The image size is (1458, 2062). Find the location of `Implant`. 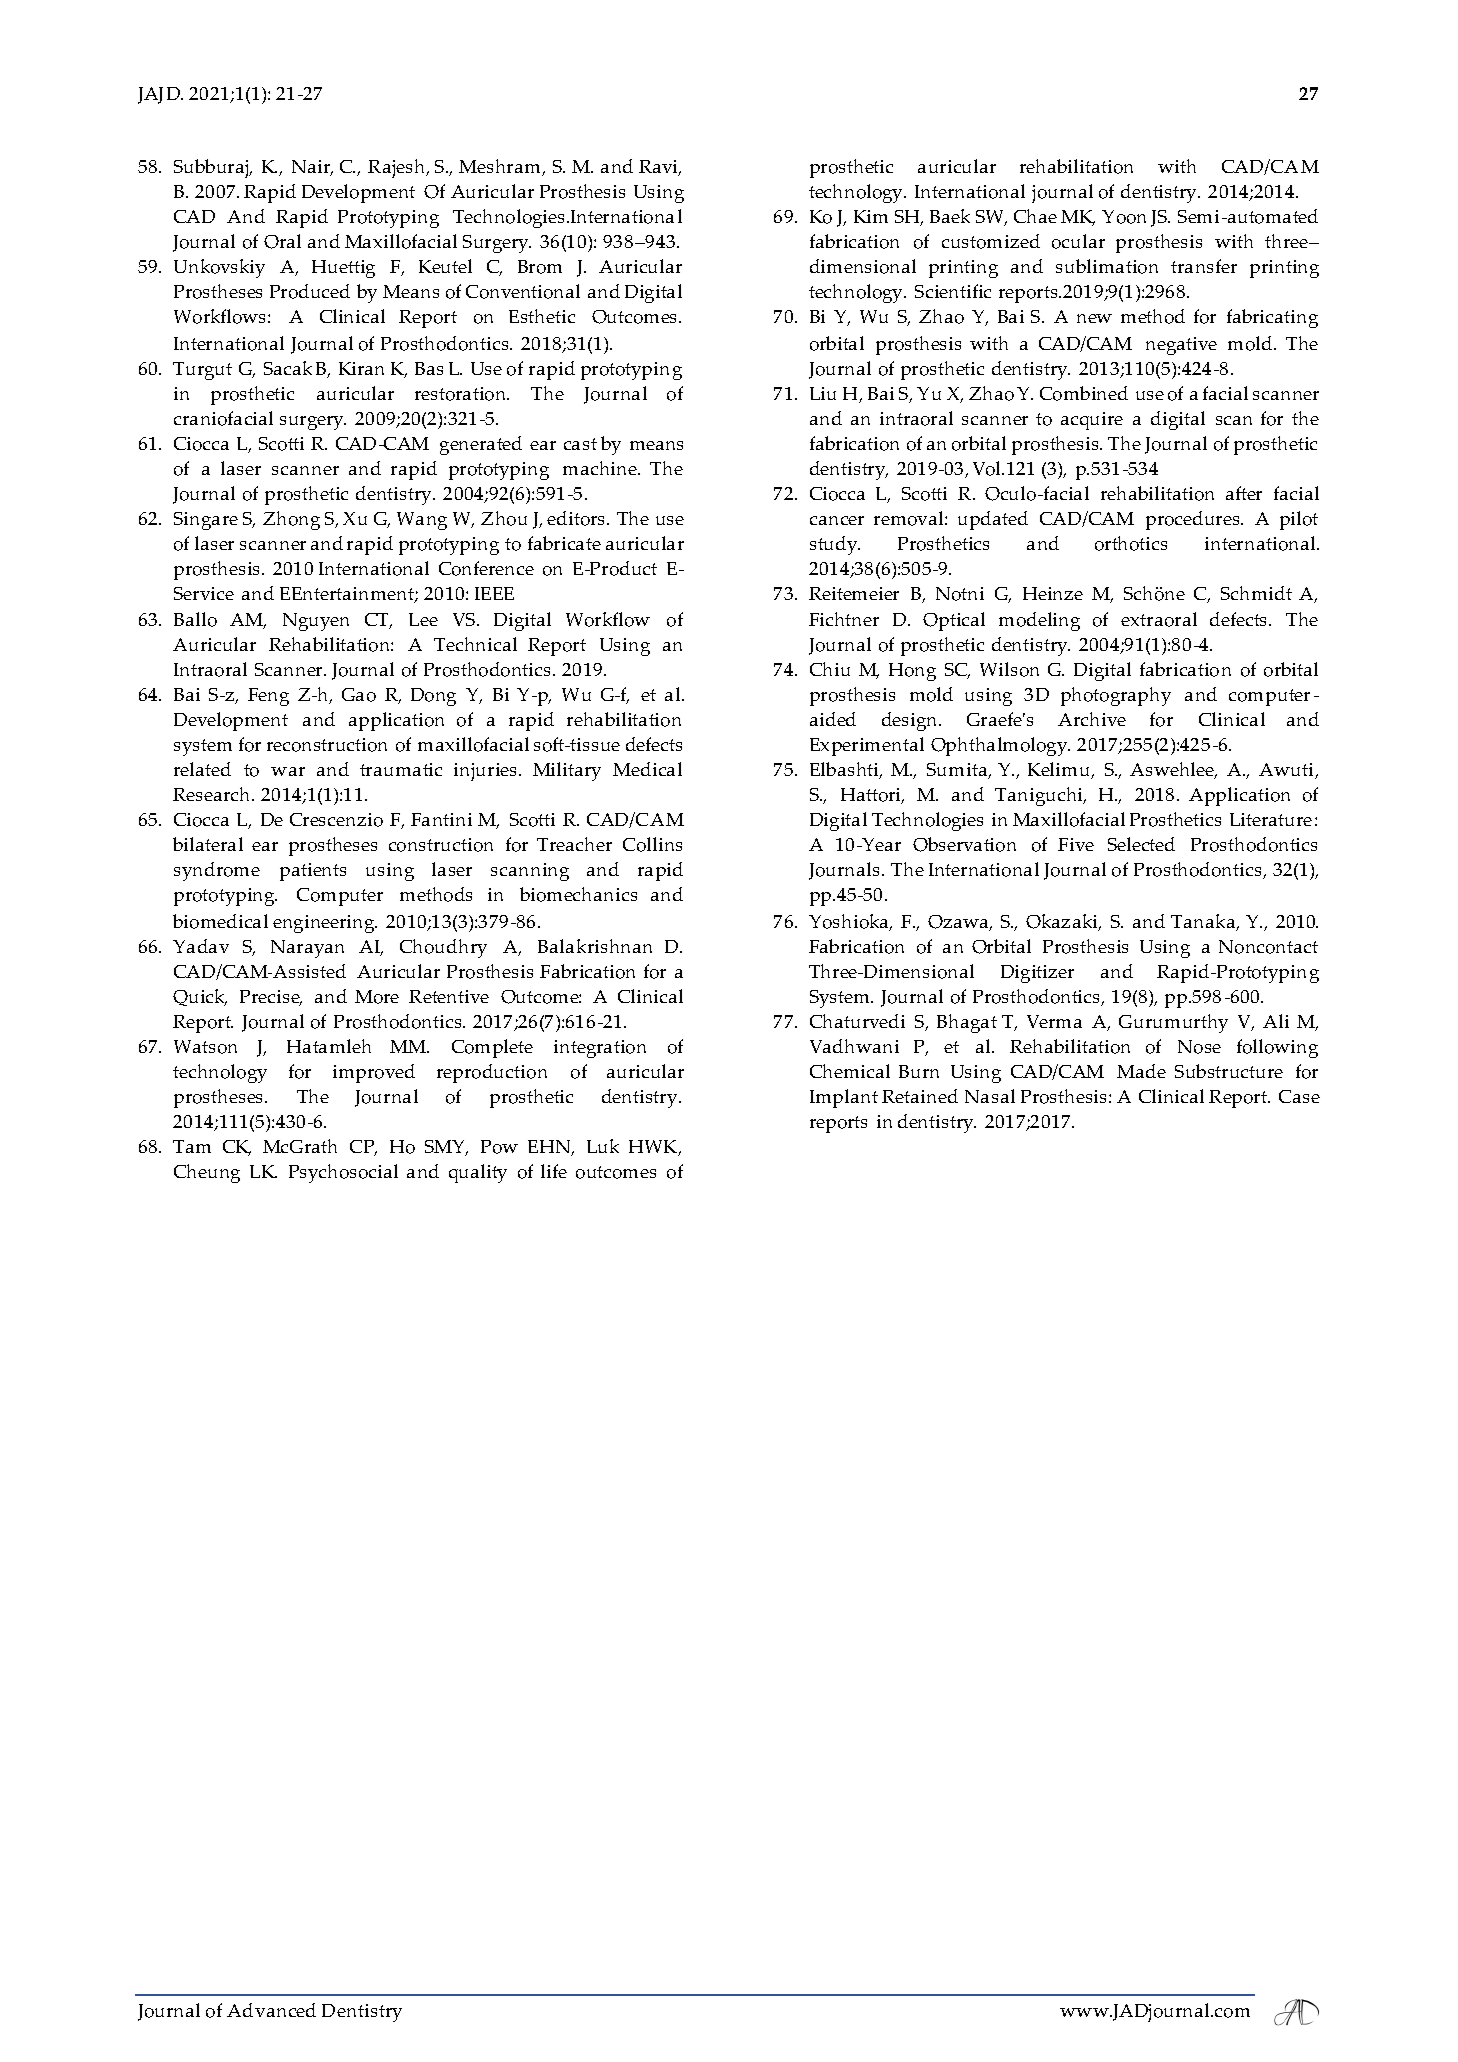

Implant is located at coordinates (844, 1098).
